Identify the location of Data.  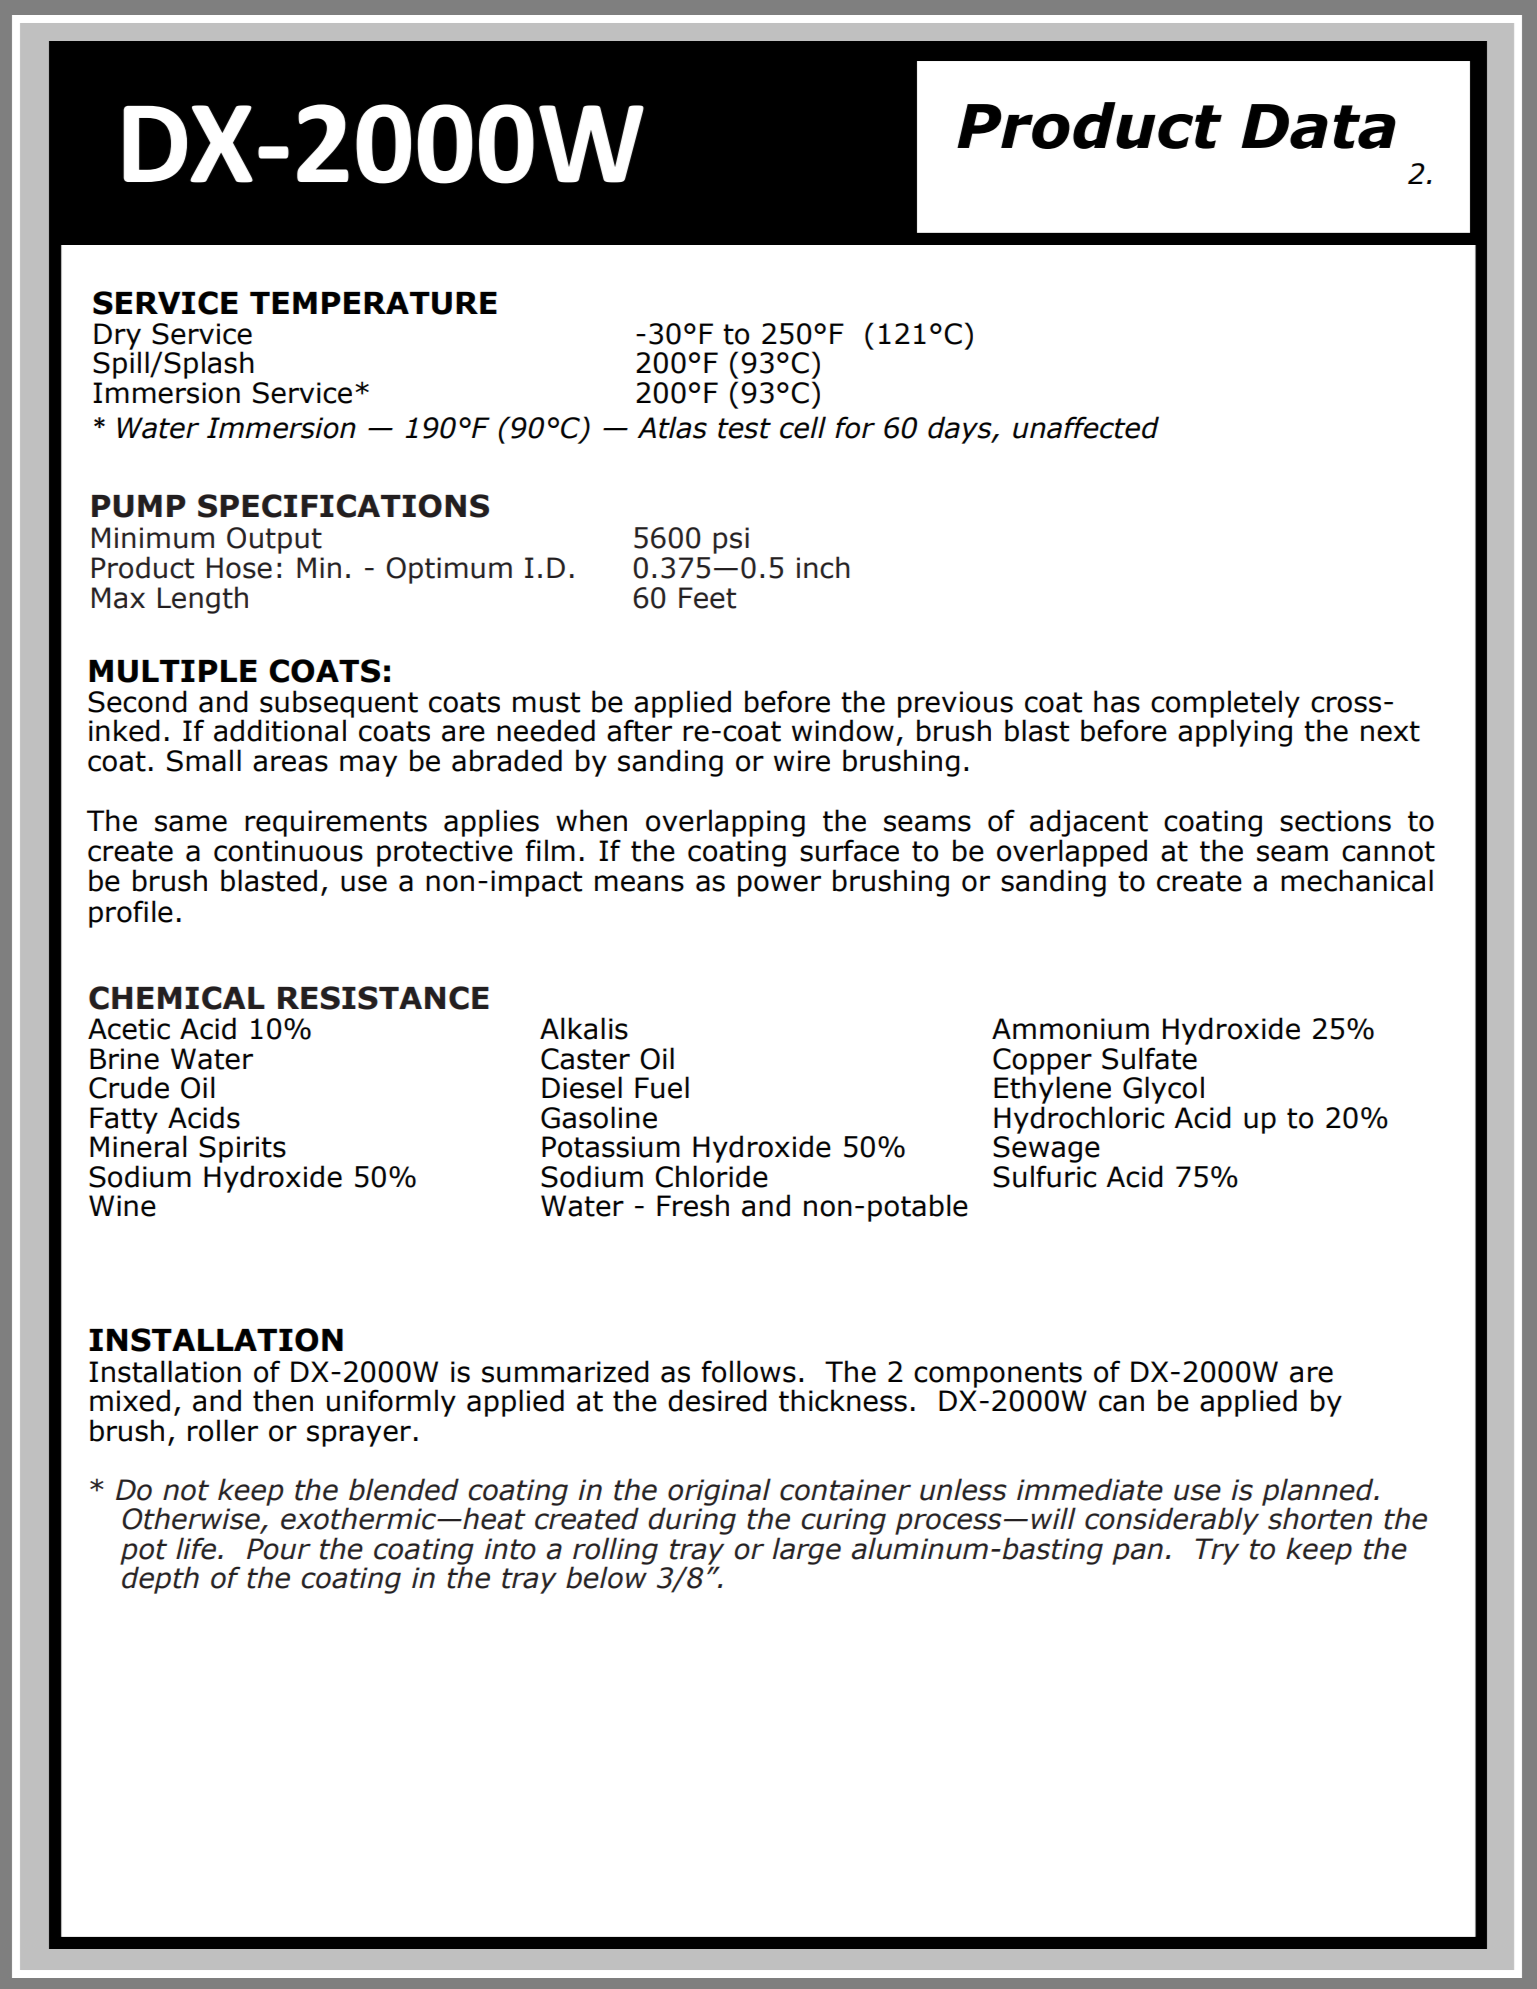
(1318, 126).
